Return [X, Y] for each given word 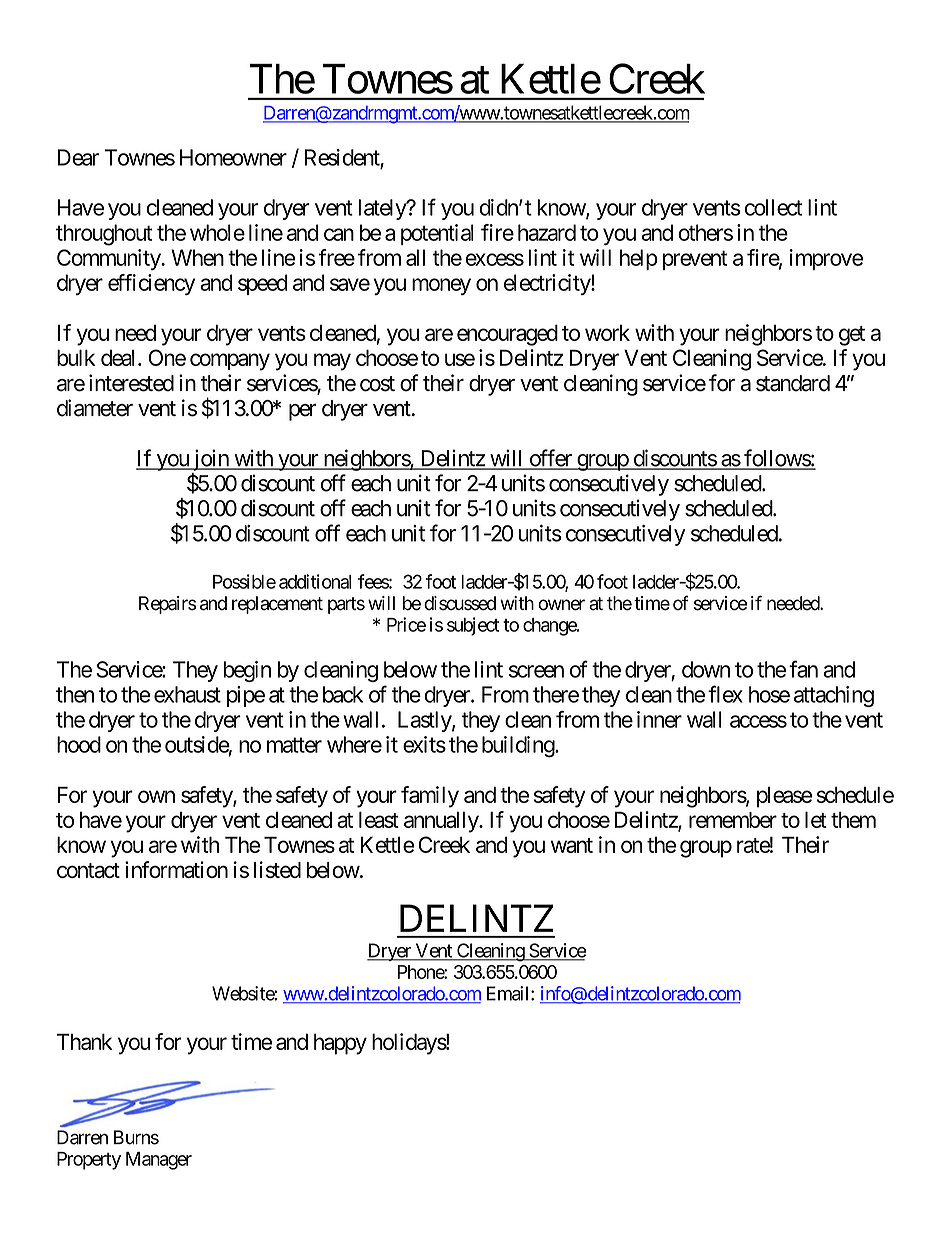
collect [773, 207]
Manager [159, 1161]
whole [217, 232]
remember [733, 820]
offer [550, 459]
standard [793, 383]
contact [88, 870]
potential [437, 234]
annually [442, 822]
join [210, 460]
